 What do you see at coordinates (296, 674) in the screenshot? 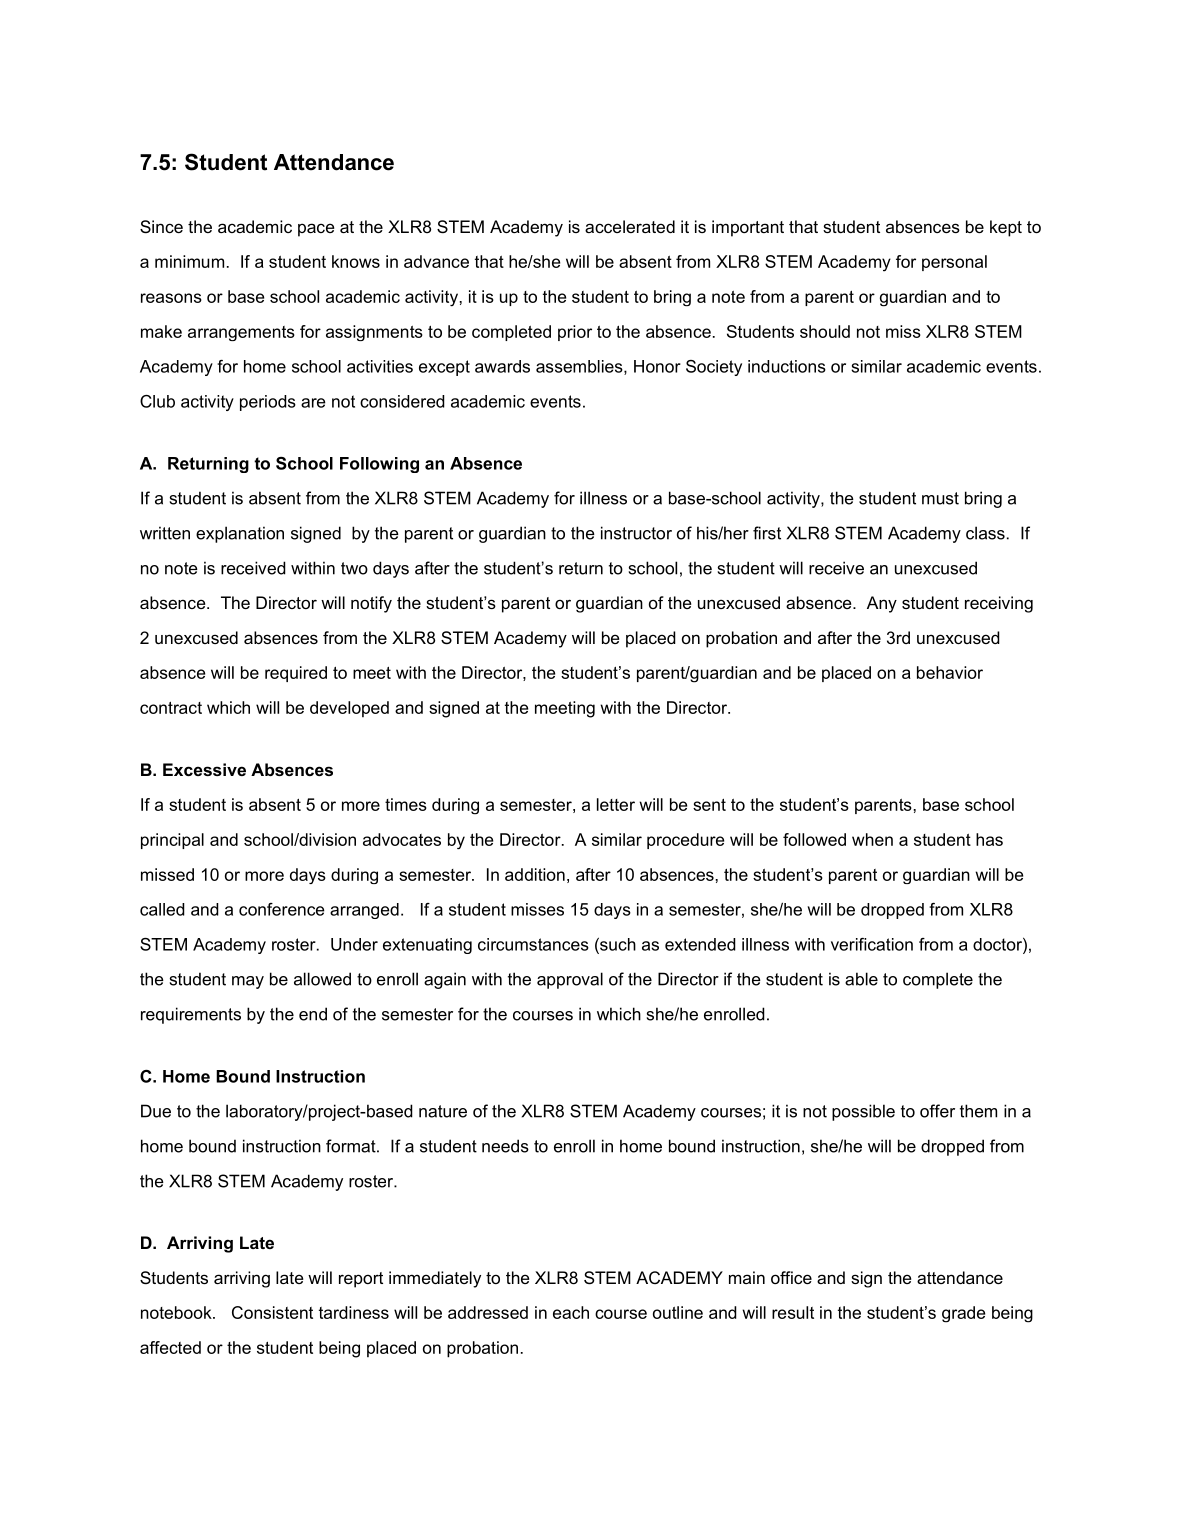
I see `required` at bounding box center [296, 674].
